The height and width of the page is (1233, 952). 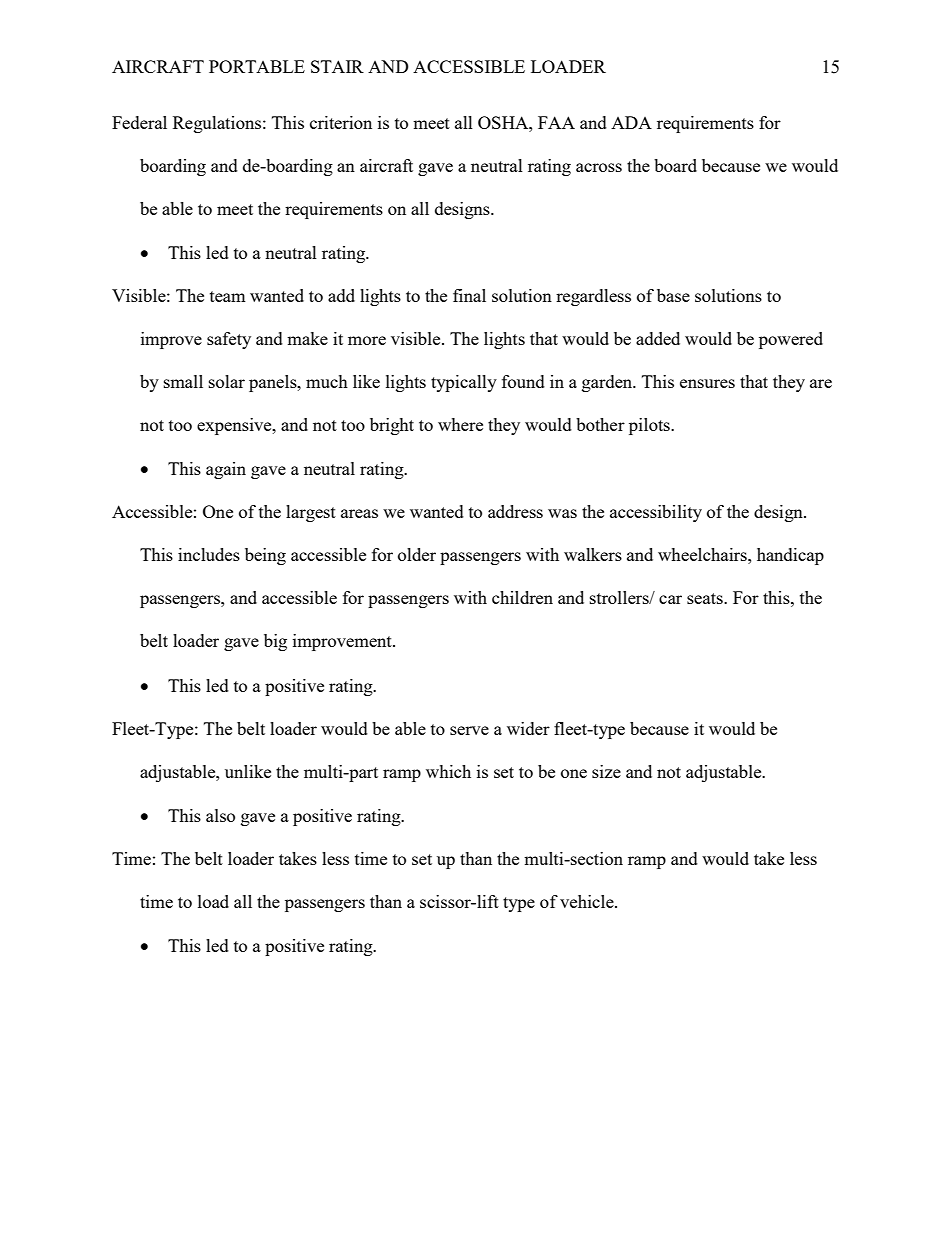 I want to click on older, so click(x=417, y=554).
